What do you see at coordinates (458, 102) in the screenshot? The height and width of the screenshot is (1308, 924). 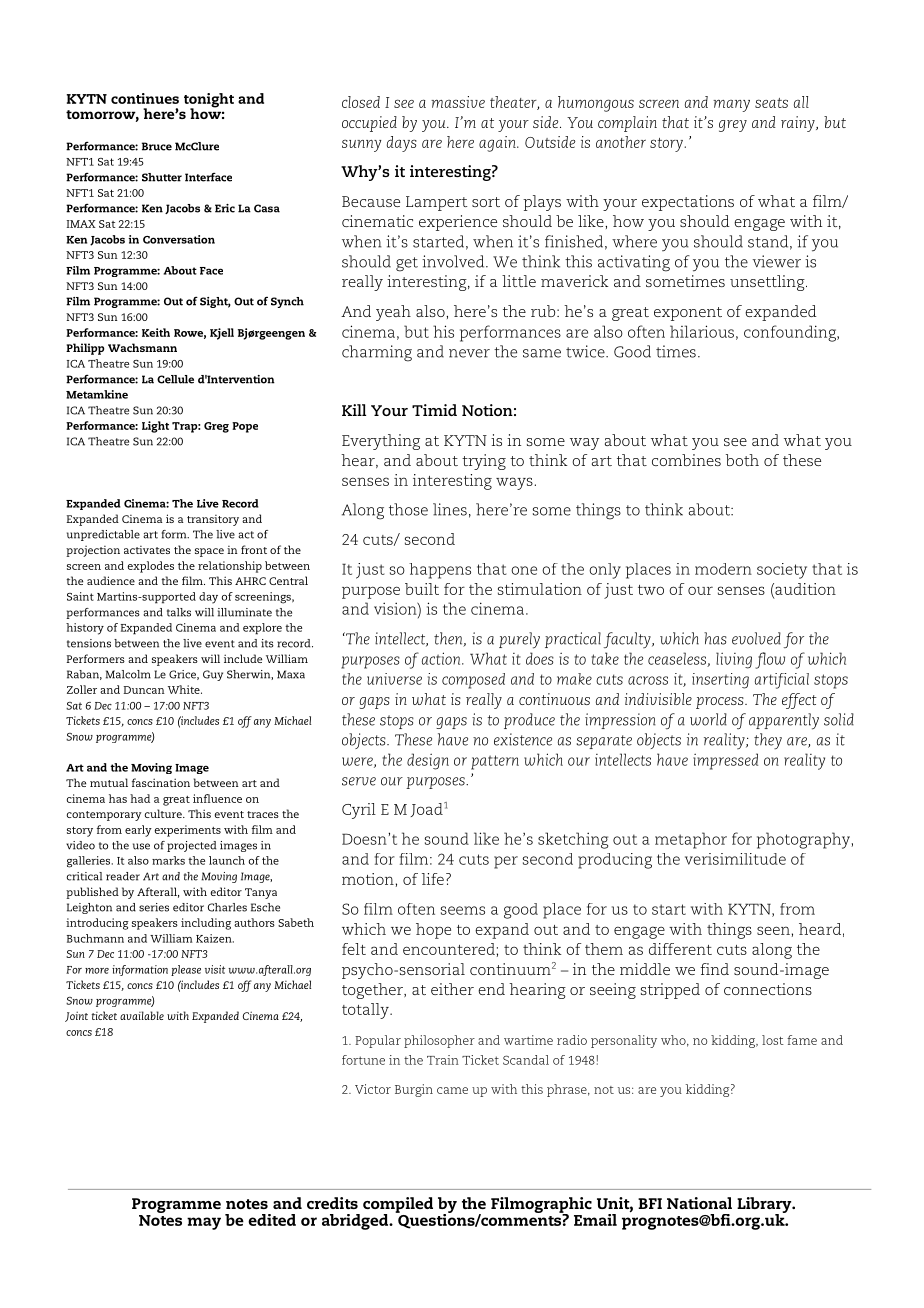 I see `massive` at bounding box center [458, 102].
